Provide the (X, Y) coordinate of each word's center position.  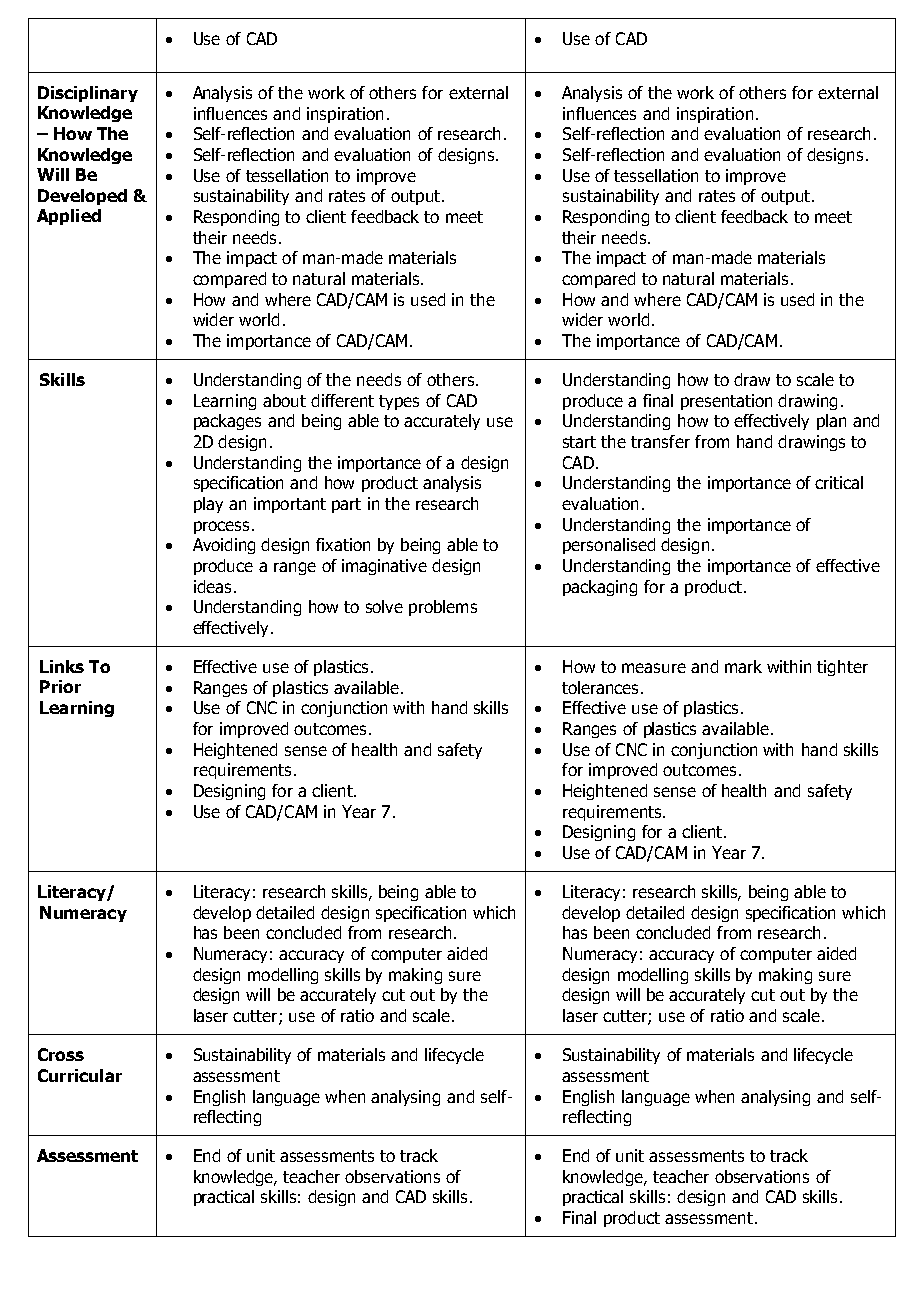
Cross (61, 1054)
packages (227, 422)
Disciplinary (88, 94)
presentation (726, 402)
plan (831, 422)
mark (743, 666)
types (399, 402)
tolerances (600, 687)
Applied (69, 217)
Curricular (80, 1075)
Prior (60, 686)
